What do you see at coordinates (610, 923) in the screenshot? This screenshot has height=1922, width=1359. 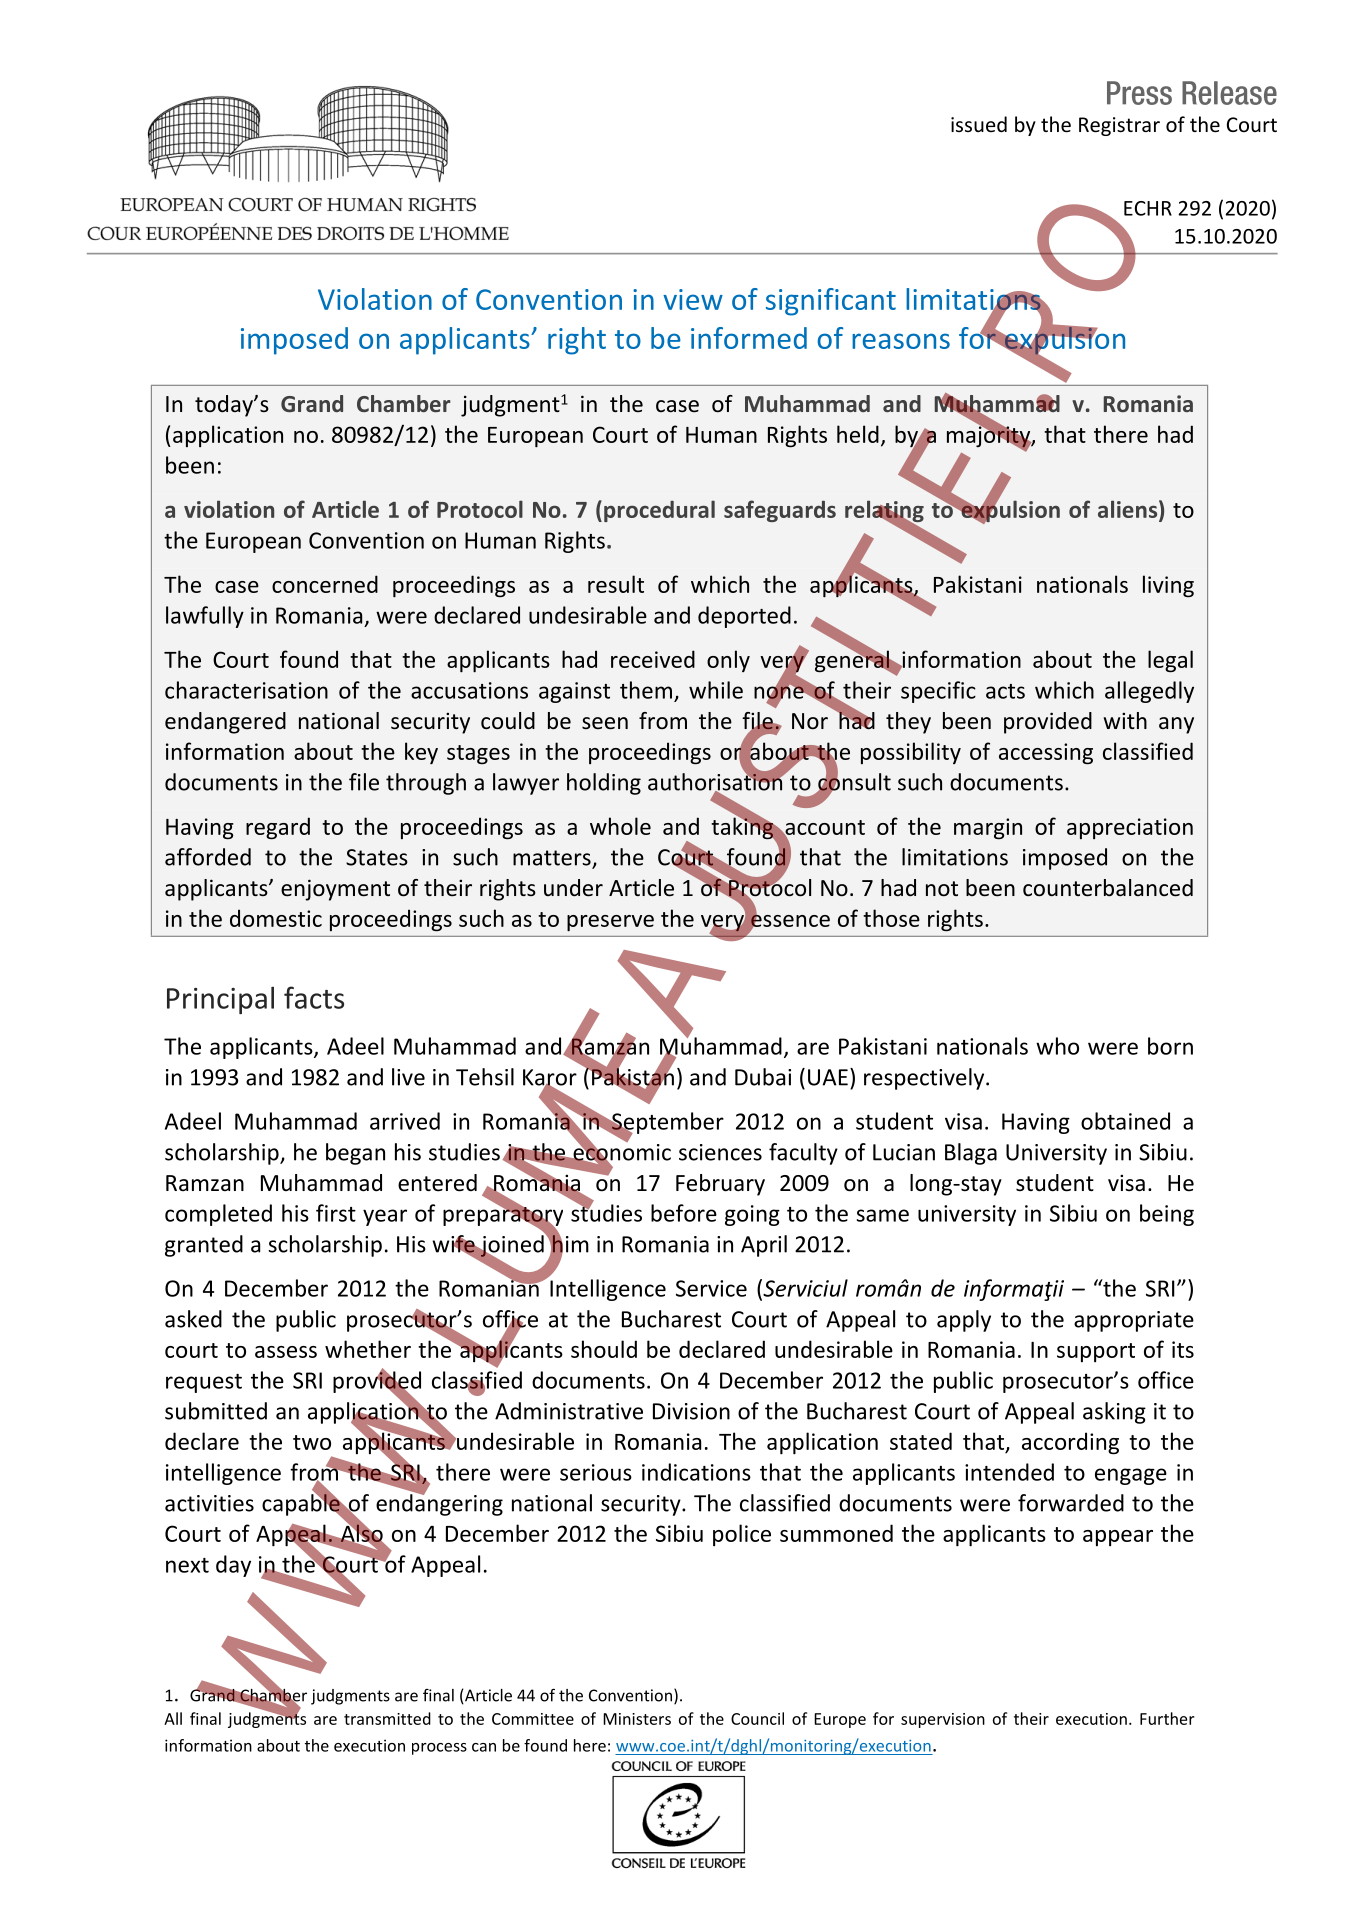 I see `preserve` at bounding box center [610, 923].
